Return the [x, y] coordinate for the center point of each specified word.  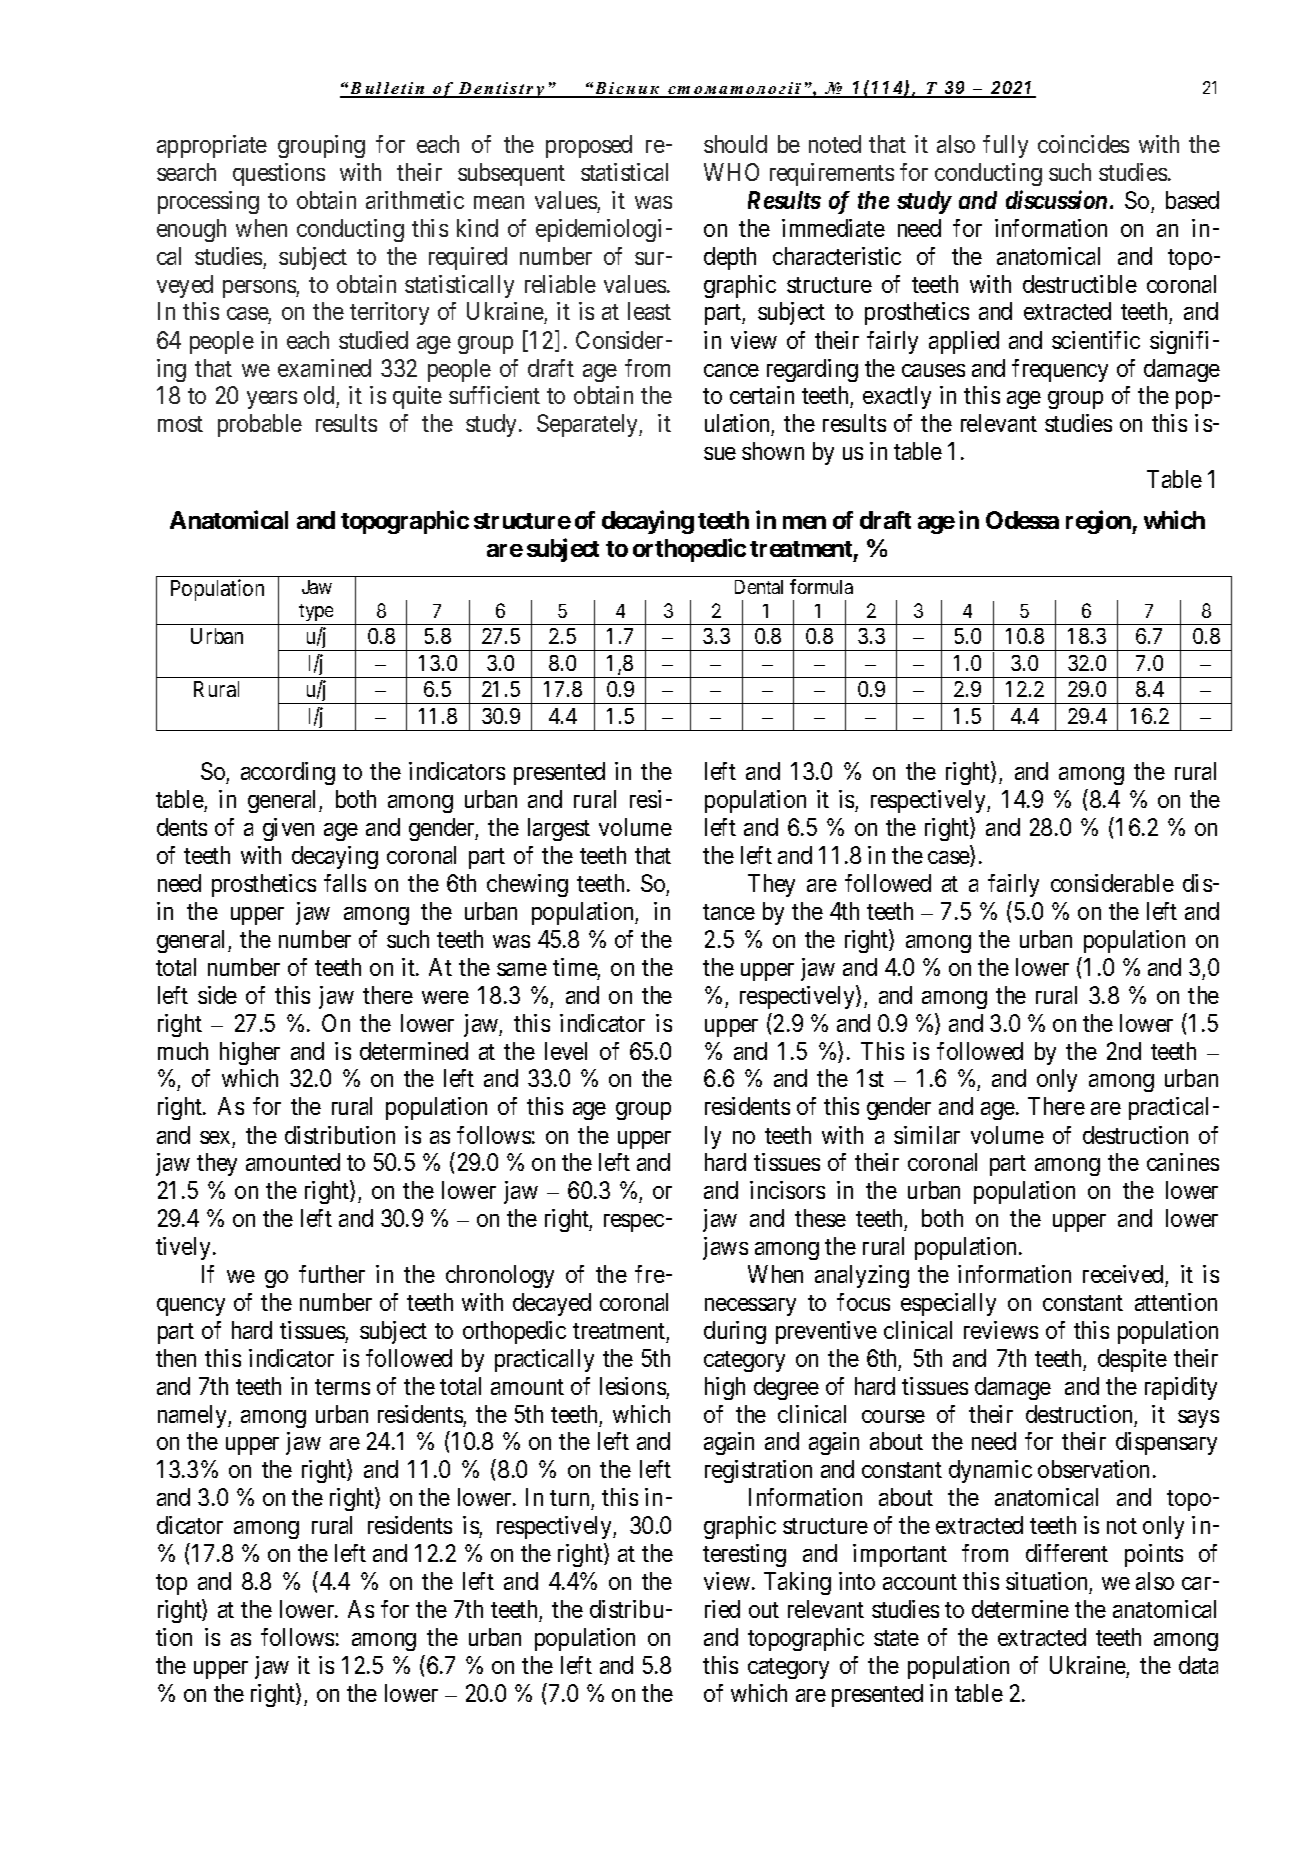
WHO [731, 172]
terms [342, 1387]
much [183, 1051]
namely [193, 1416]
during [735, 1332]
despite [1132, 1360]
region [1099, 522]
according [288, 773]
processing [208, 202]
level [566, 1051]
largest [559, 829]
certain [762, 395]
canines [1183, 1162]
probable [260, 425]
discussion [1056, 199]
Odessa [1022, 520]
